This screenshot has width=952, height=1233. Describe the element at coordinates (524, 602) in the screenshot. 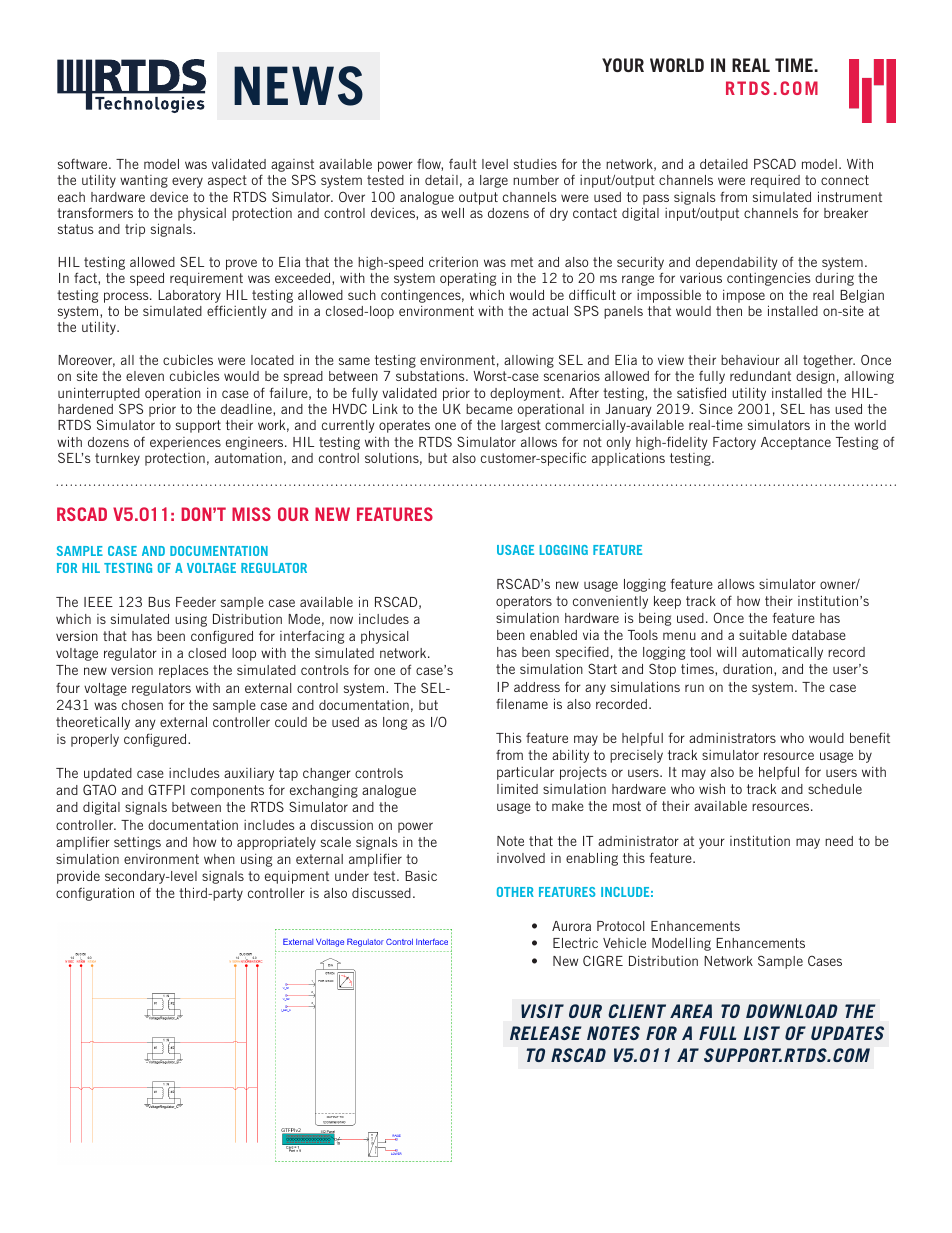

I see `operators` at that location.
